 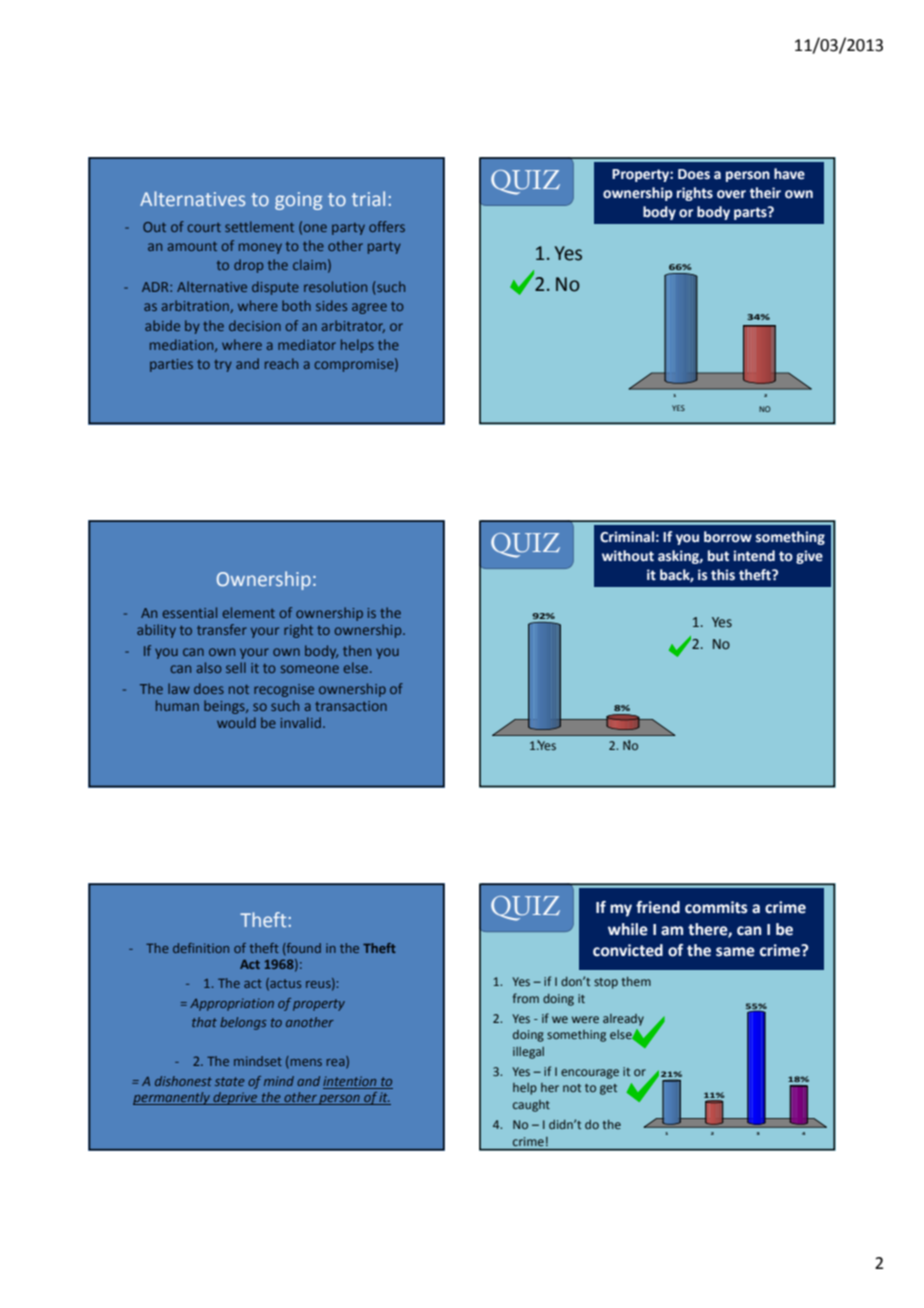 What do you see at coordinates (249, 612) in the screenshot?
I see `element` at bounding box center [249, 612].
